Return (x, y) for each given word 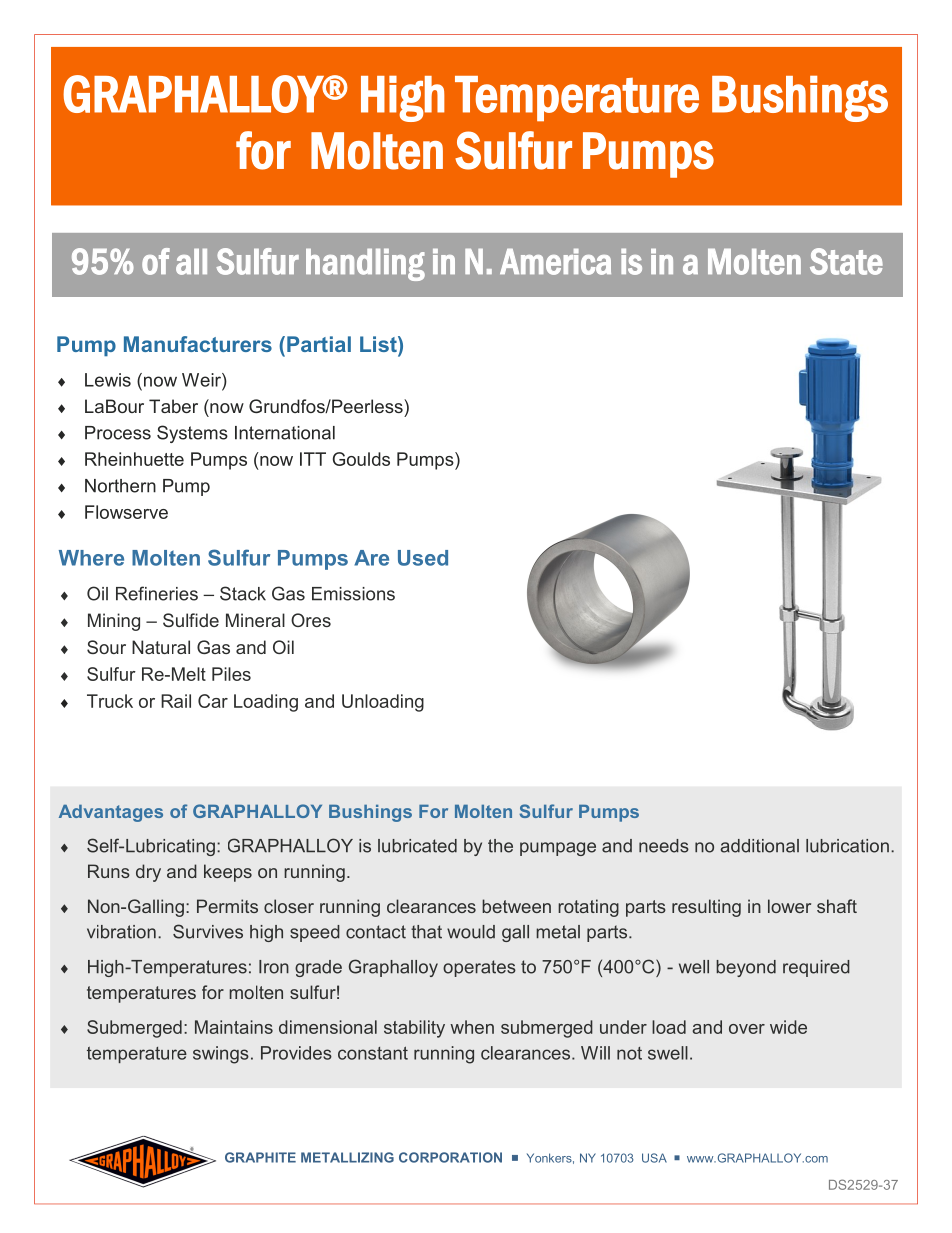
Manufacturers (198, 344)
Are (371, 558)
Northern (120, 486)
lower (789, 906)
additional (759, 846)
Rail (176, 701)
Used (423, 558)
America (555, 262)
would (471, 932)
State (846, 261)
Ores (311, 620)
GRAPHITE (260, 1157)
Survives (208, 931)
